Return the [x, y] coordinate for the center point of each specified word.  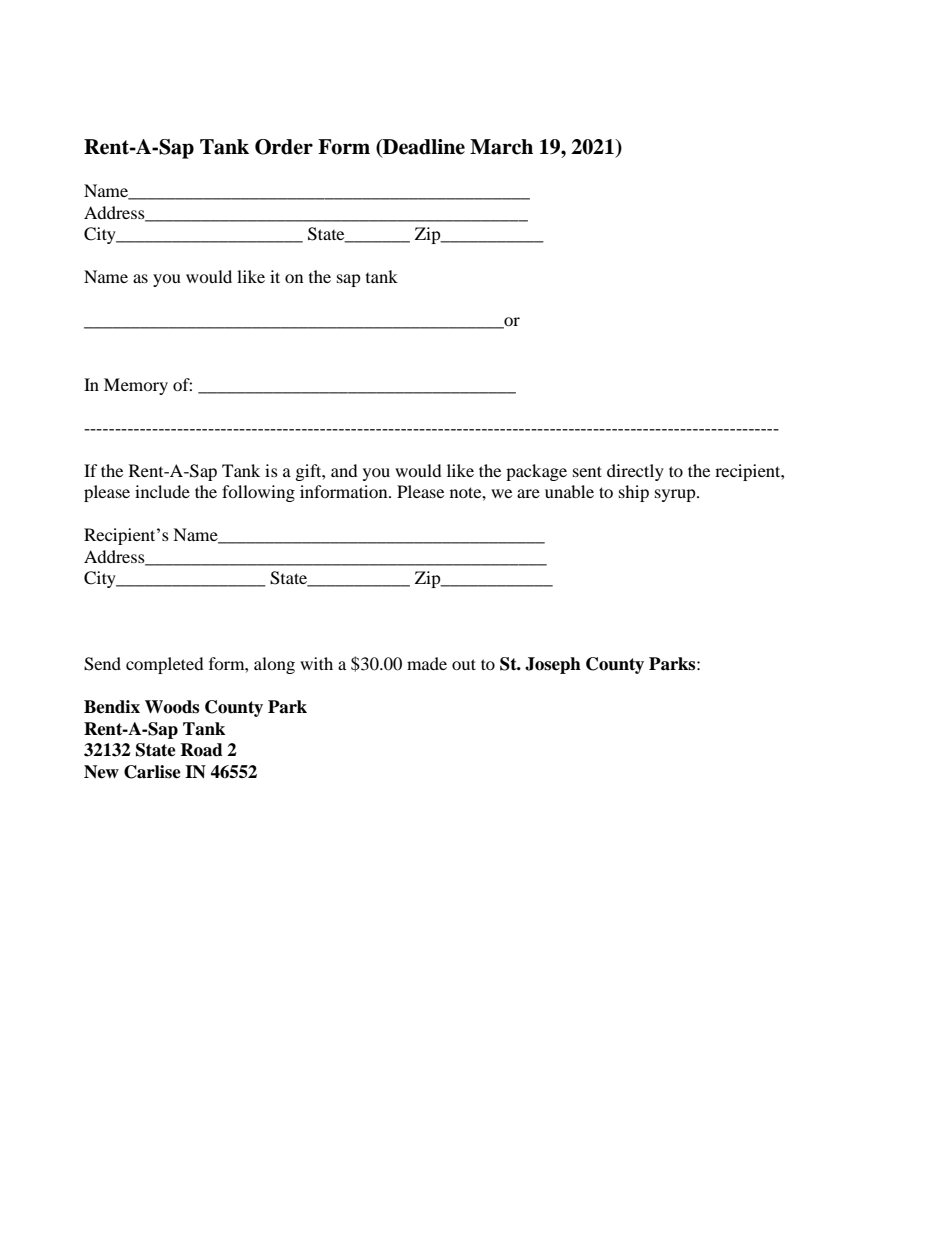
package [536, 472]
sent [587, 471]
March [501, 147]
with [316, 663]
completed [165, 665]
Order [284, 147]
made [427, 663]
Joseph [553, 665]
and [344, 470]
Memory [136, 386]
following [258, 493]
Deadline [423, 148]
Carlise [152, 772]
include [162, 491]
